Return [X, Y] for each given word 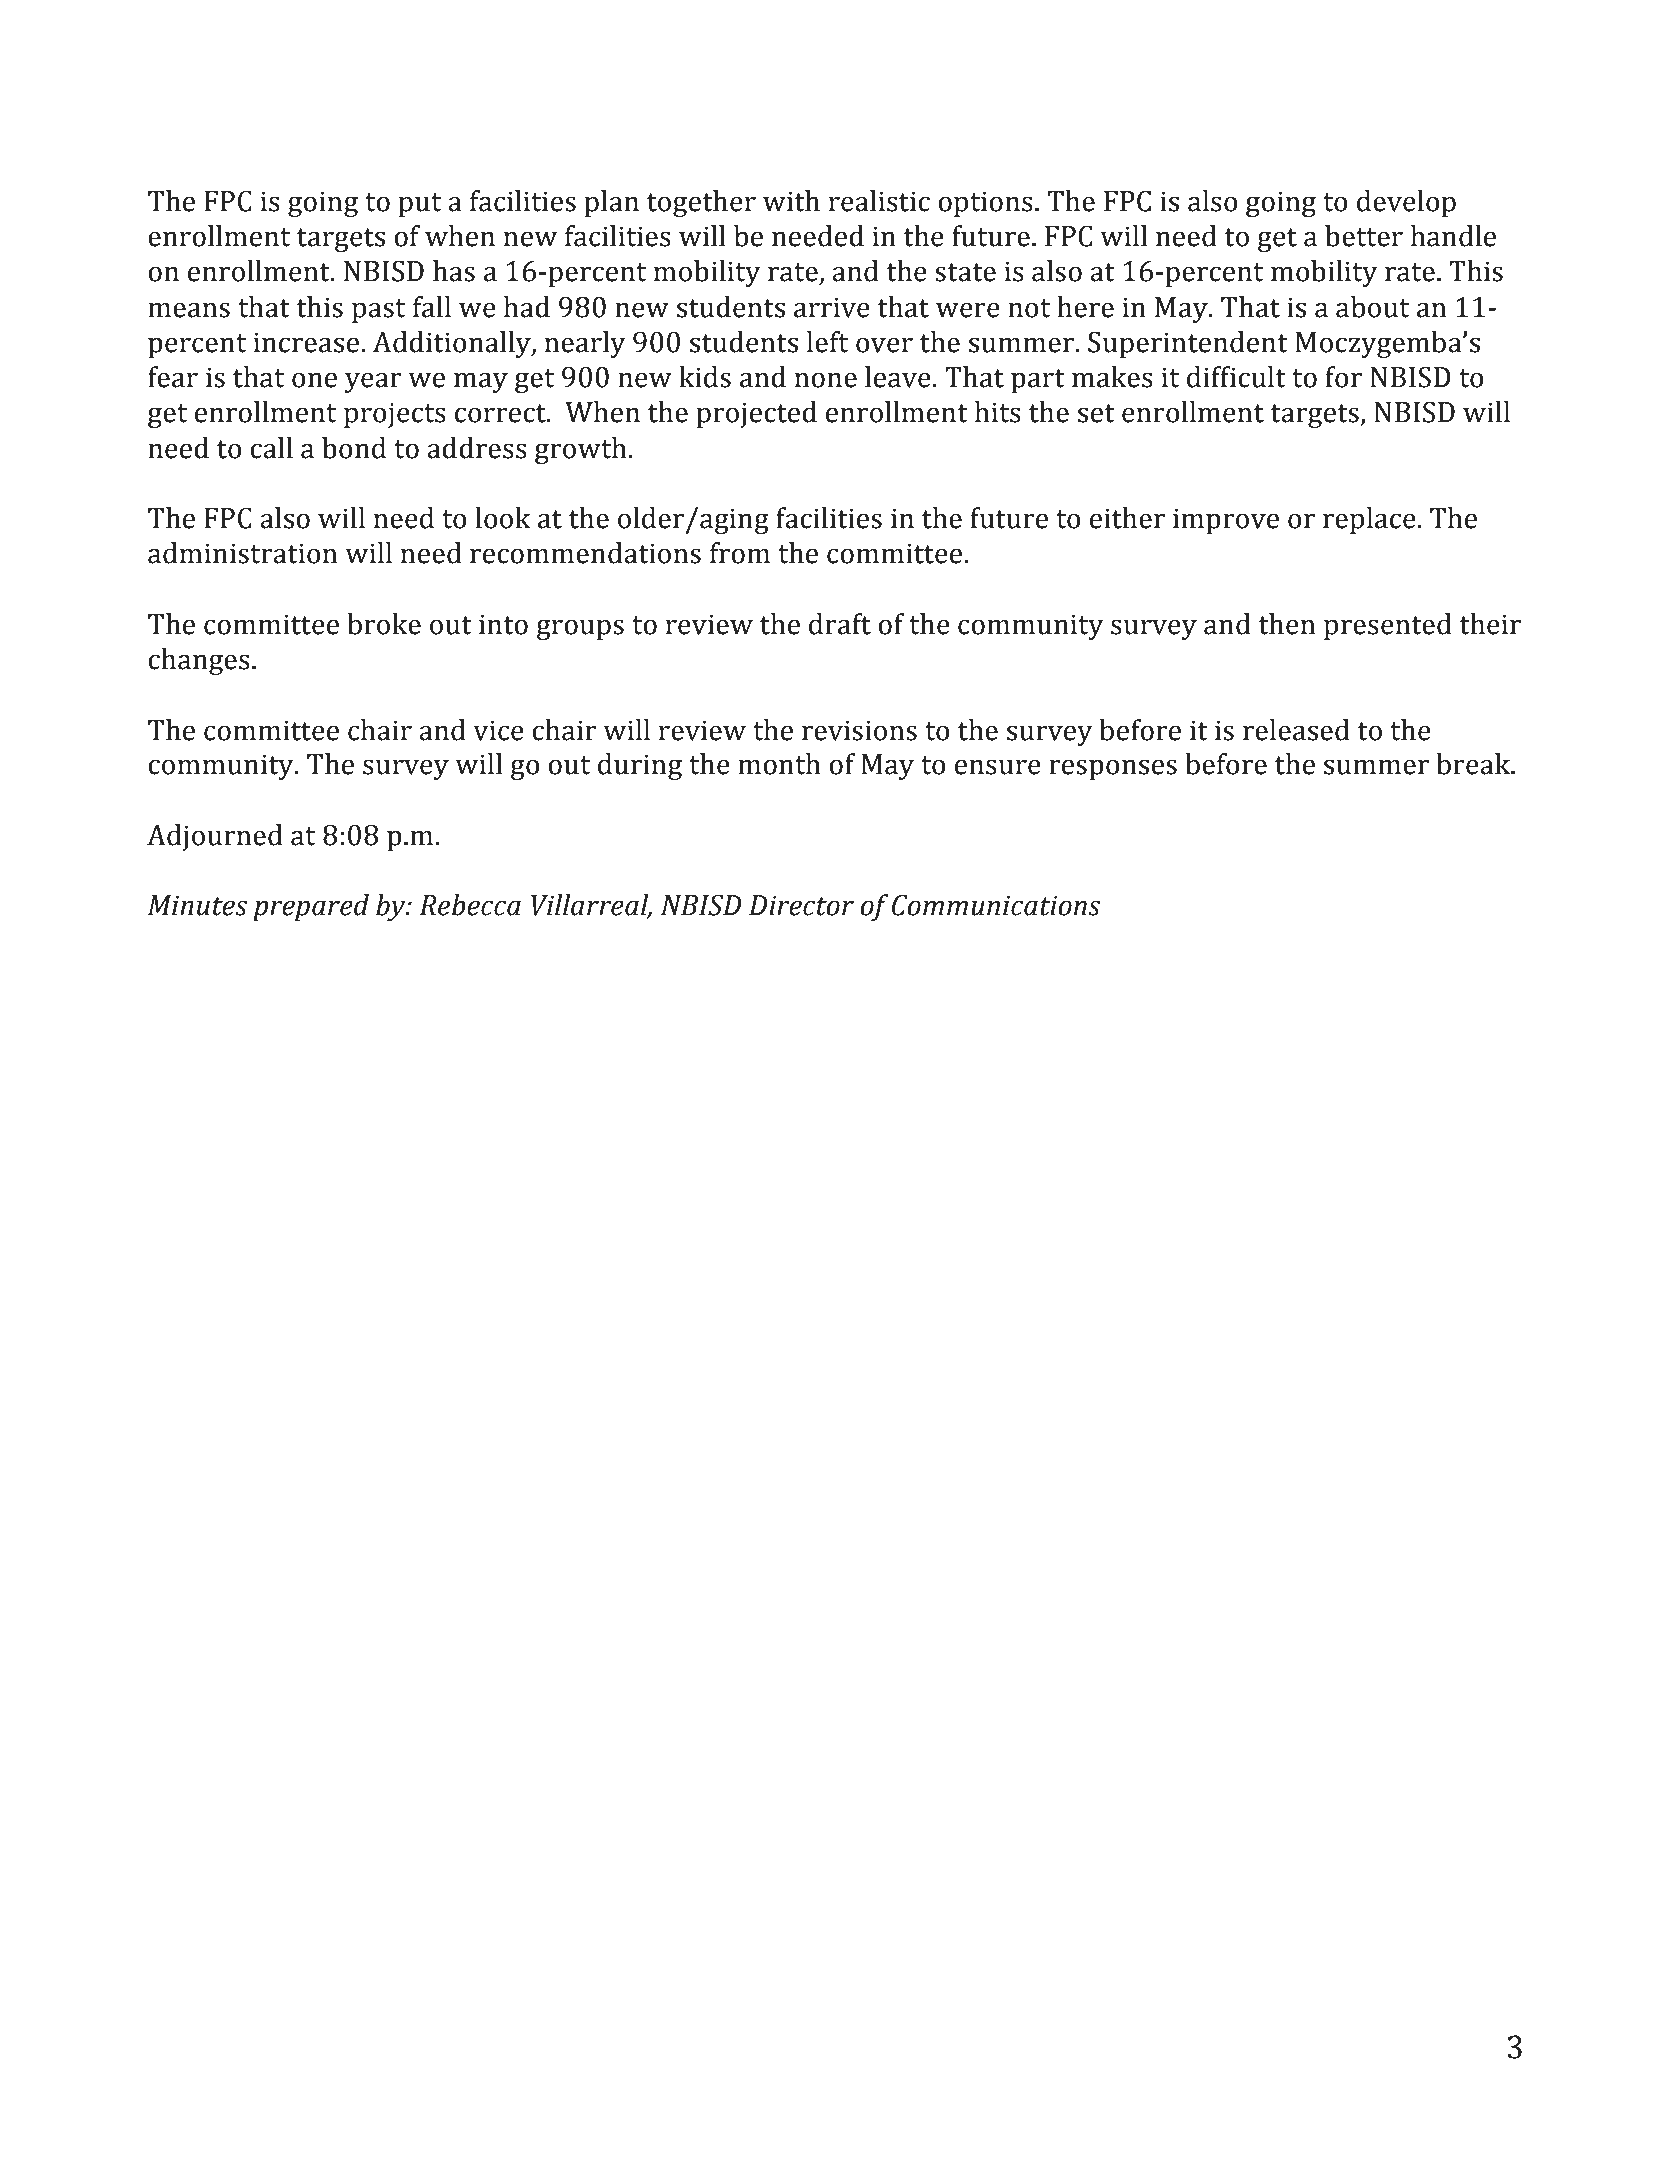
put [419, 205]
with [791, 201]
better [1364, 236]
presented [1388, 626]
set [1096, 413]
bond [354, 448]
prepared [311, 907]
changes [199, 661]
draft [840, 624]
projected [756, 414]
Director [801, 905]
